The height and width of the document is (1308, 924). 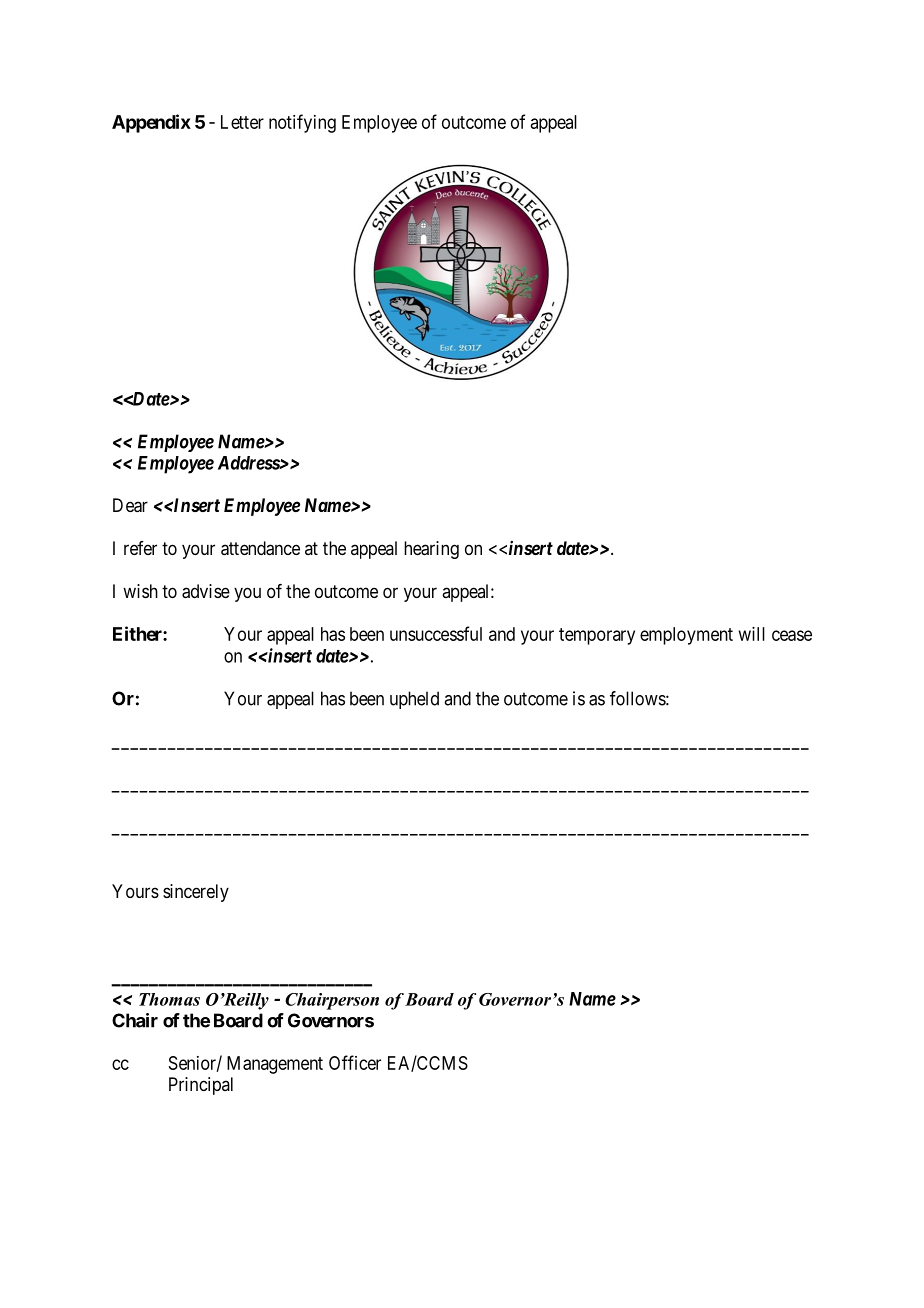 I want to click on Principal, so click(x=201, y=1086).
